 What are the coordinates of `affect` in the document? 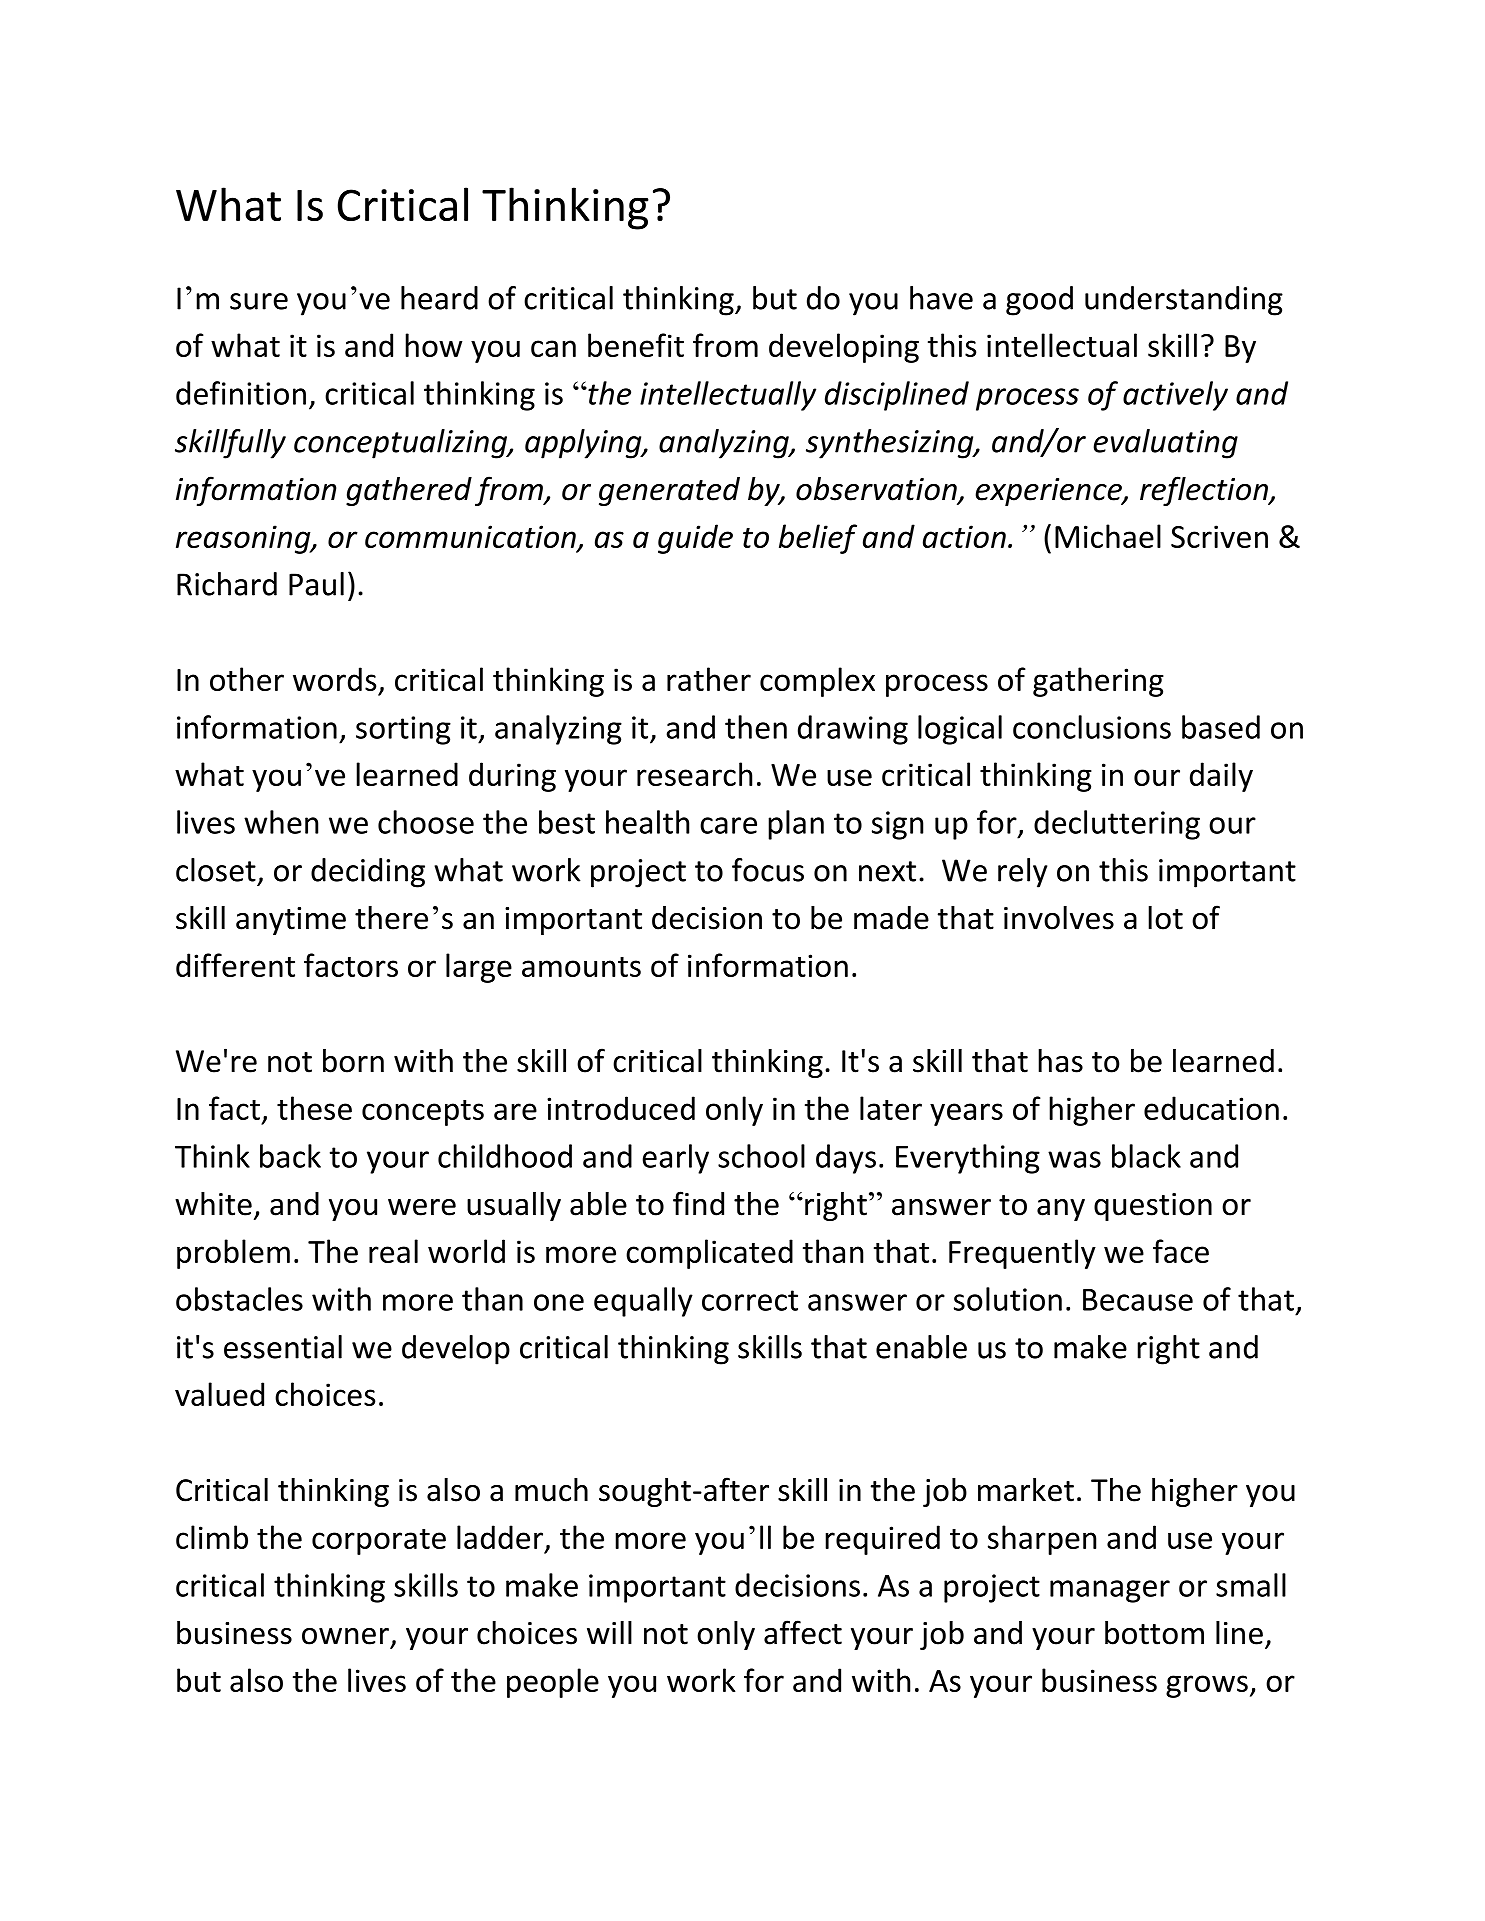 It's located at (803, 1632).
